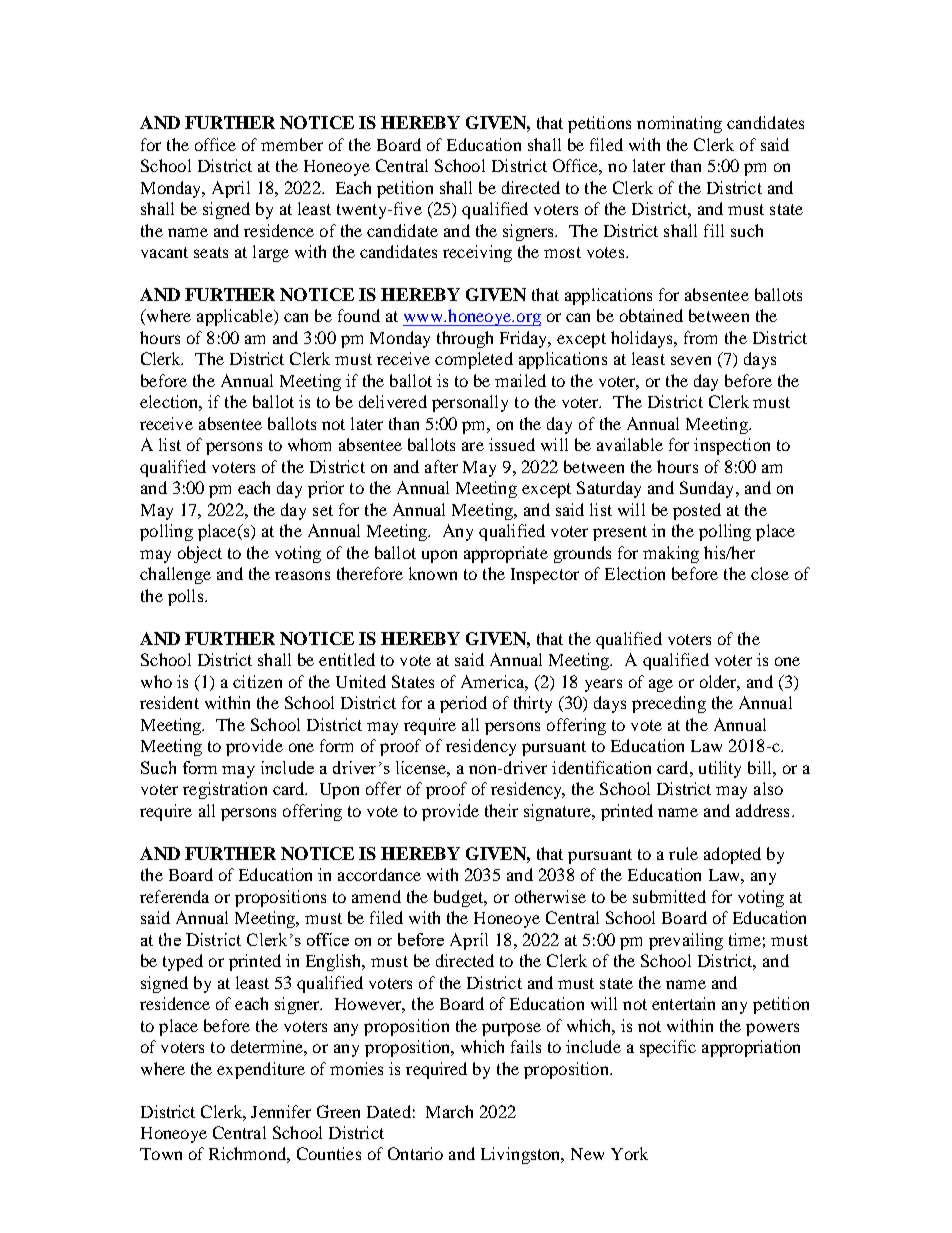 The image size is (952, 1233). Describe the element at coordinates (661, 685) in the image. I see `age` at that location.
